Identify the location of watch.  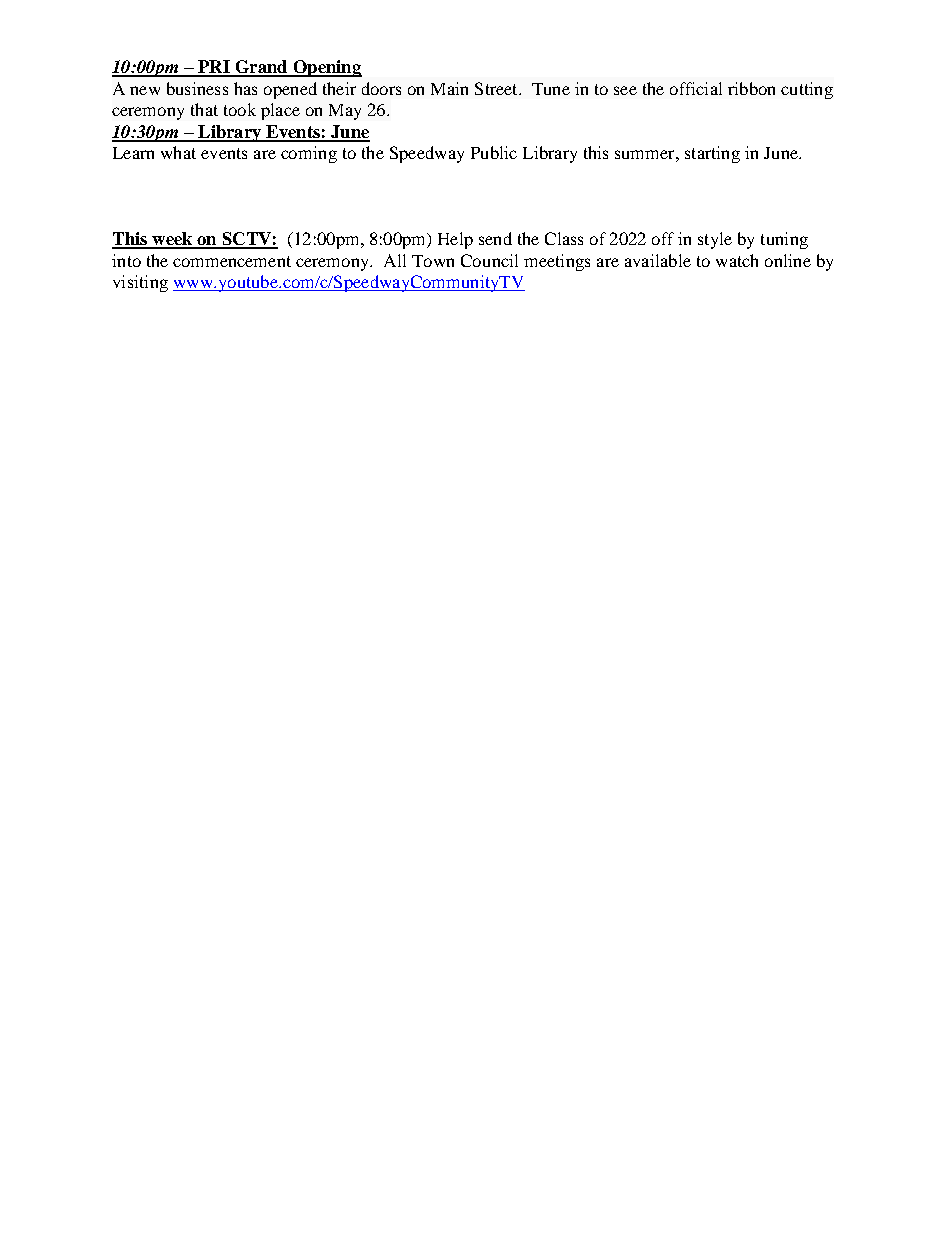
(737, 260).
